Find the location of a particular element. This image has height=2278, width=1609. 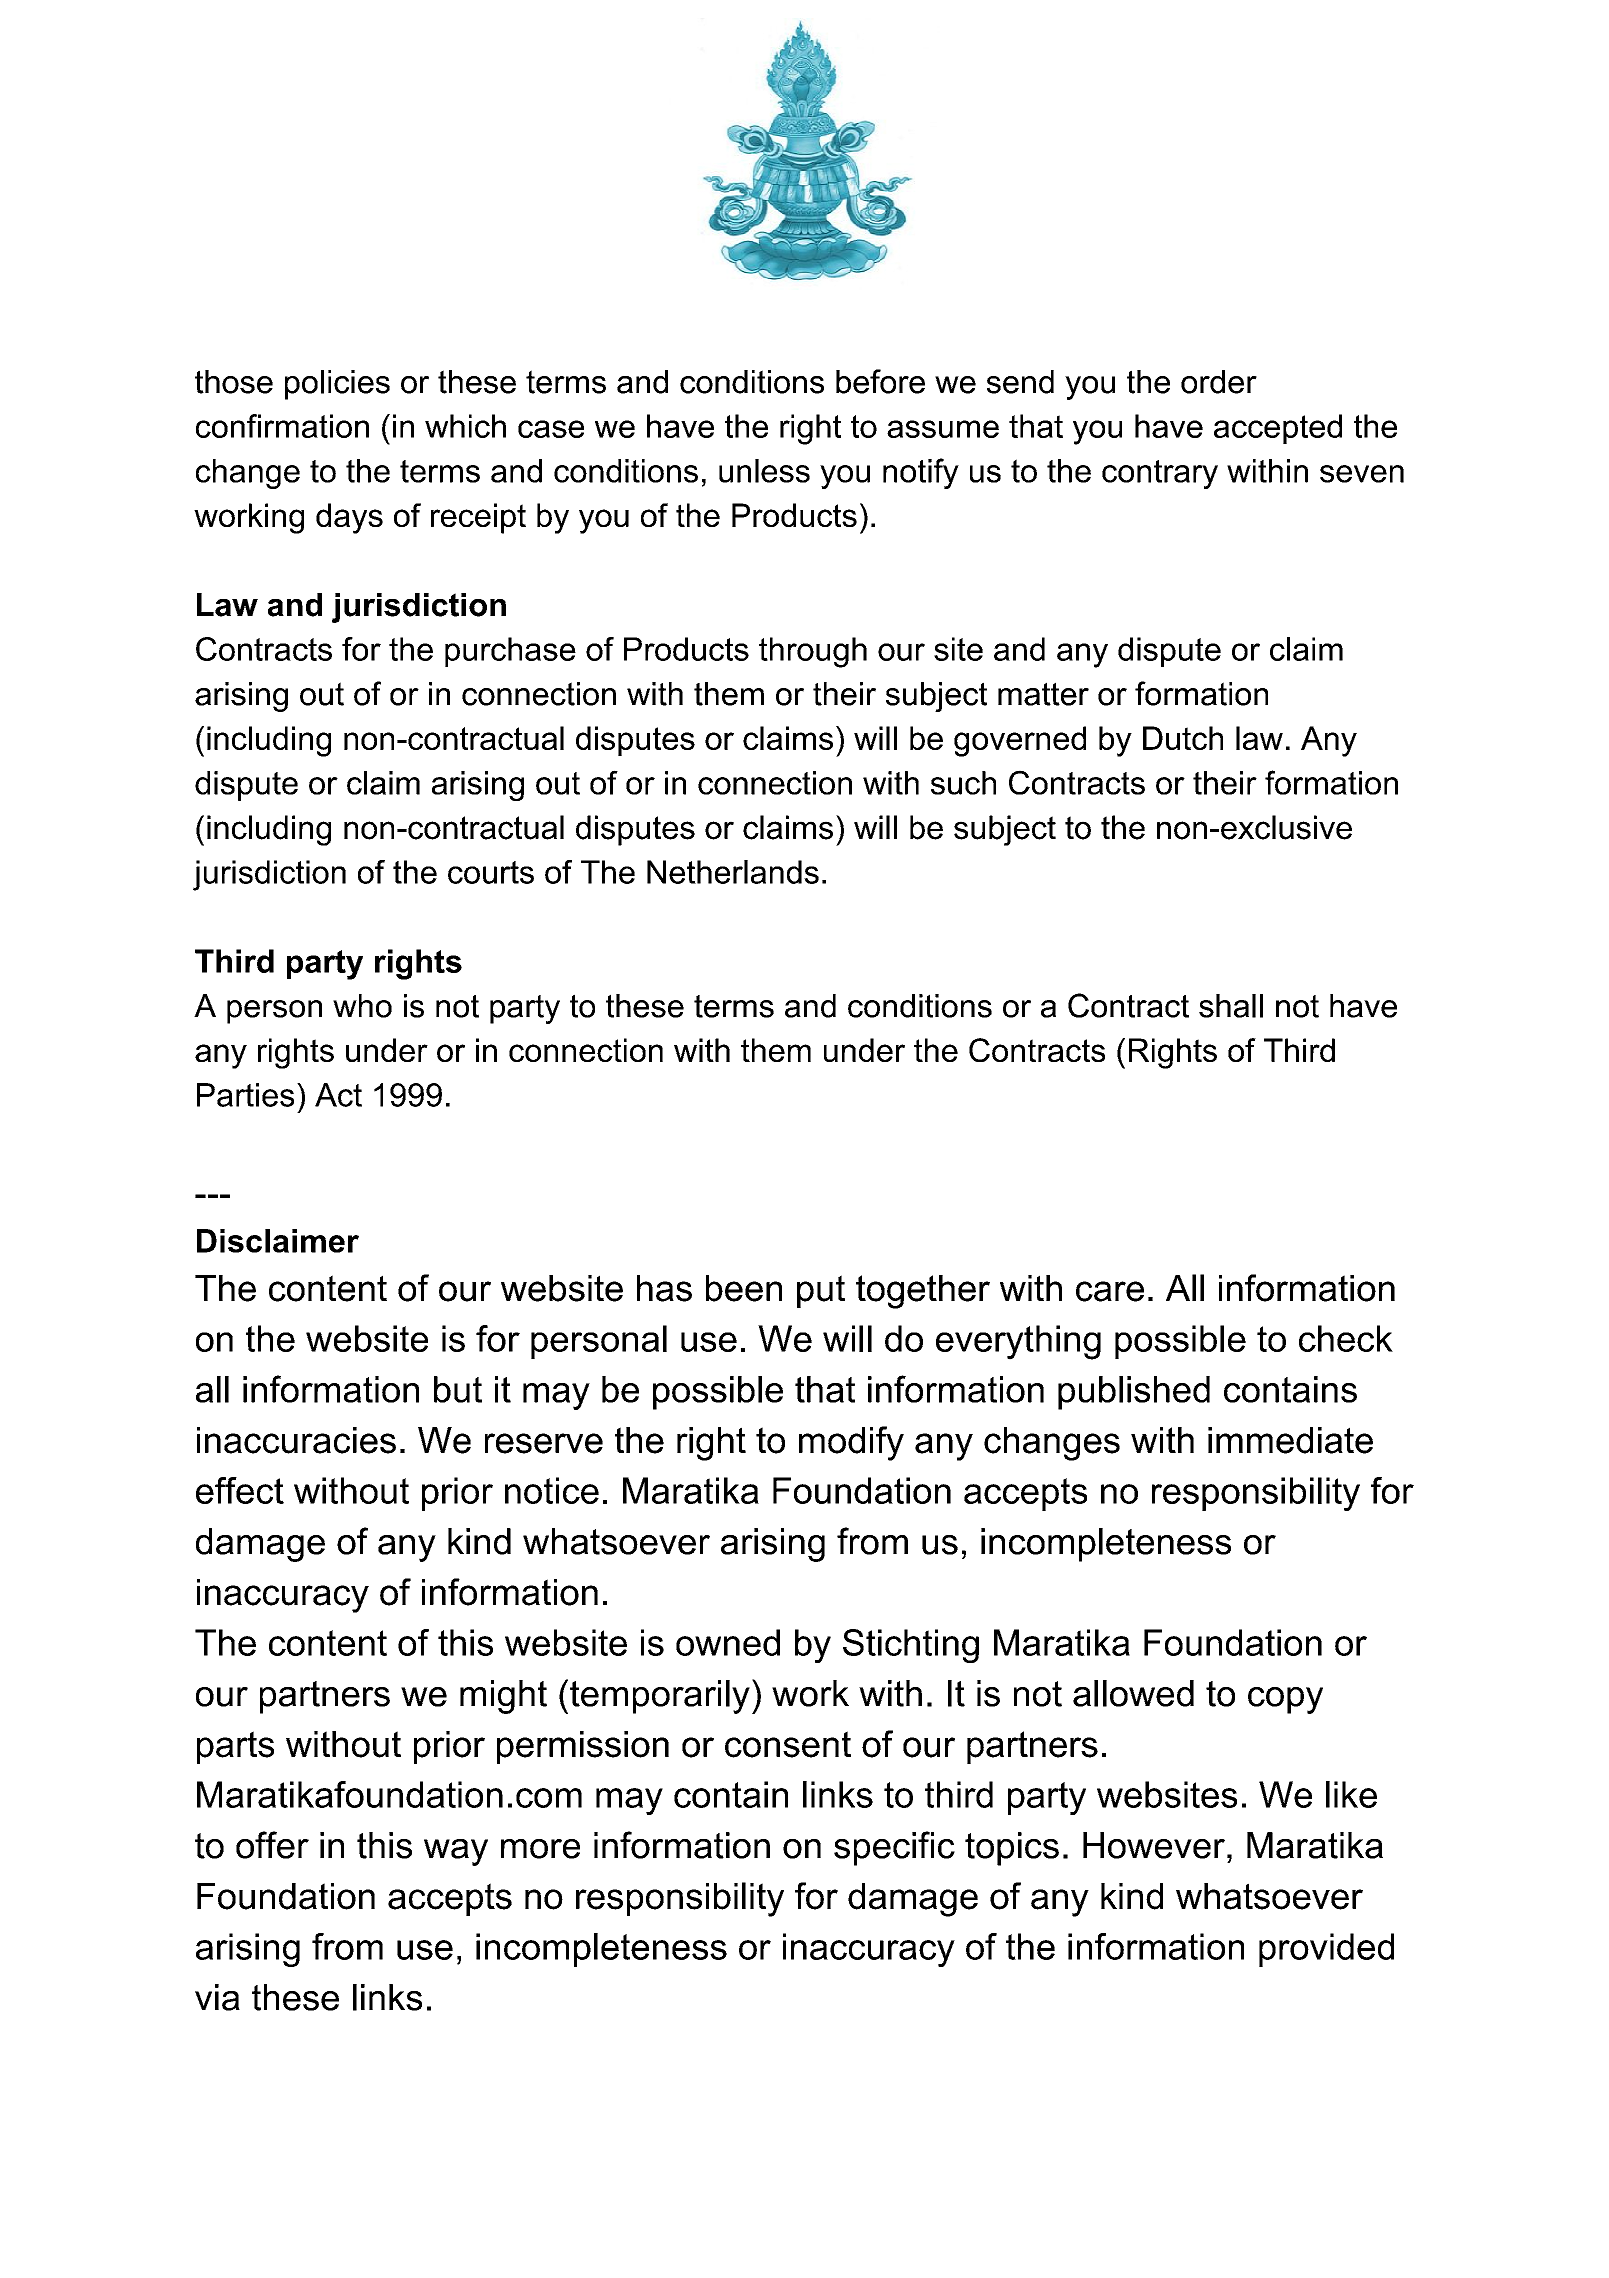

provided is located at coordinates (1326, 1950).
